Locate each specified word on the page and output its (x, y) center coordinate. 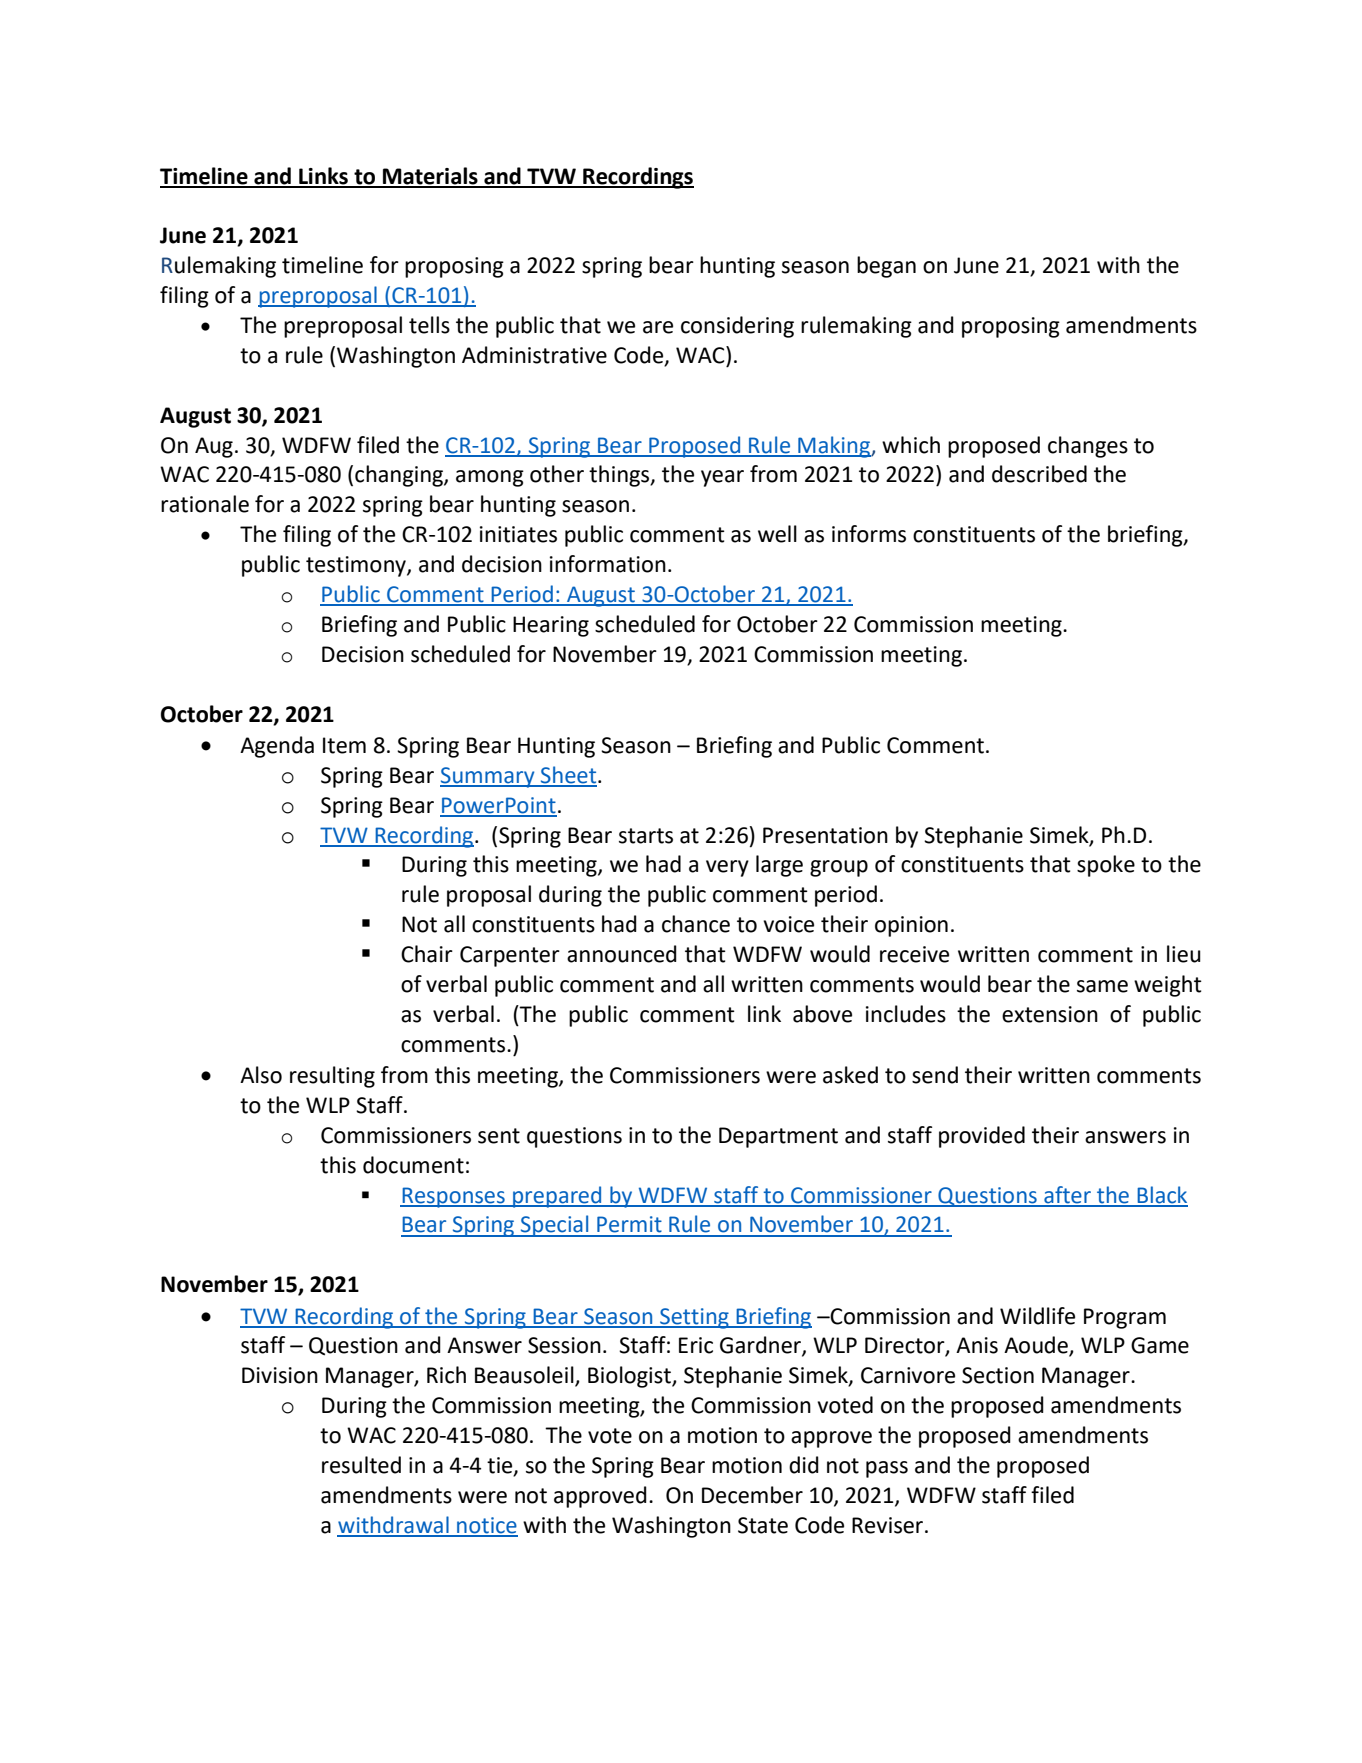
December (752, 1495)
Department (778, 1137)
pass (887, 1469)
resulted (361, 1465)
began (886, 267)
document (413, 1165)
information (608, 564)
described (1039, 474)
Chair (427, 954)
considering (737, 327)
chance (696, 924)
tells (429, 325)
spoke (1106, 866)
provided (982, 1137)
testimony (357, 566)
